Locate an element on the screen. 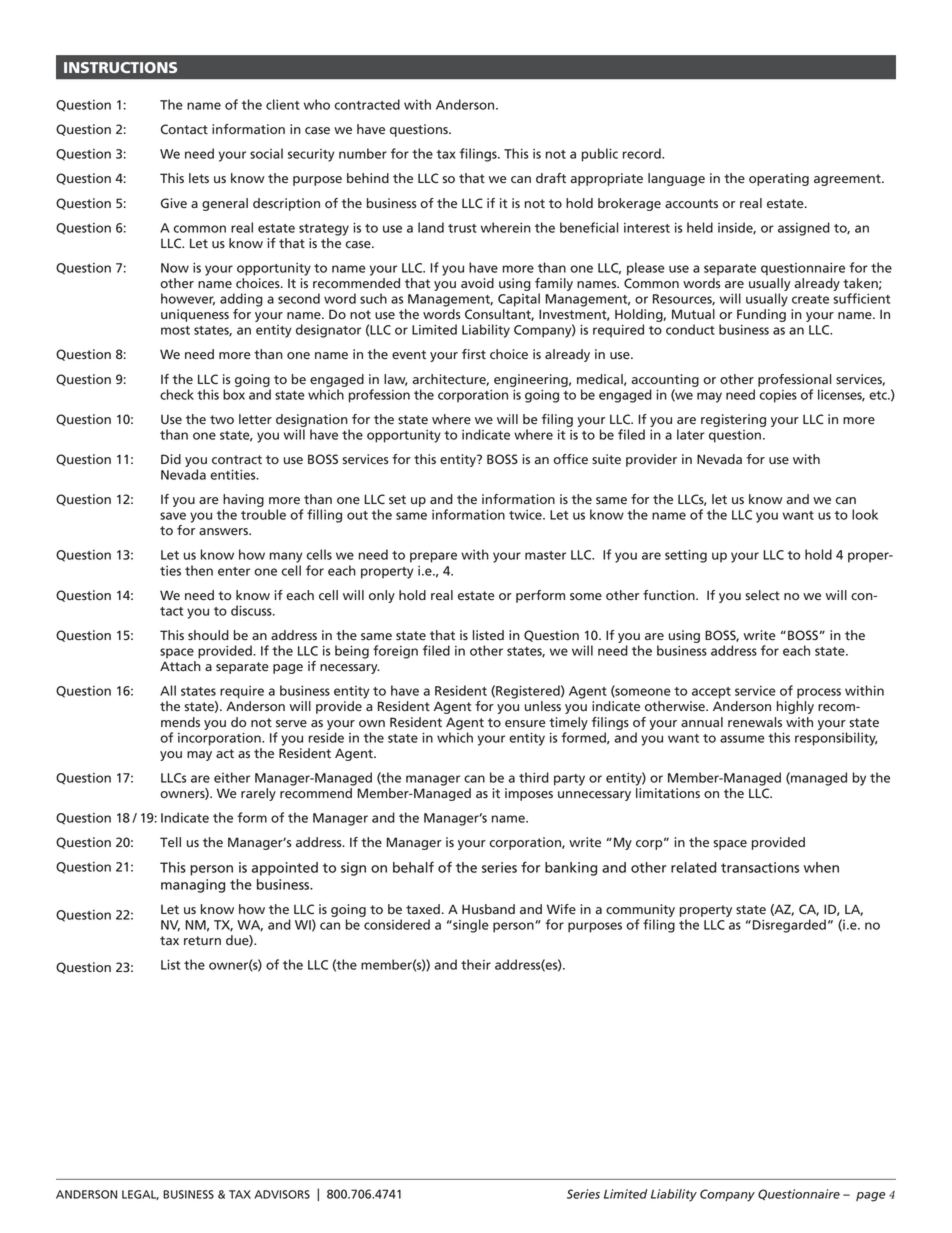 This screenshot has height=1233, width=952. ADVISORS is located at coordinates (282, 1194).
